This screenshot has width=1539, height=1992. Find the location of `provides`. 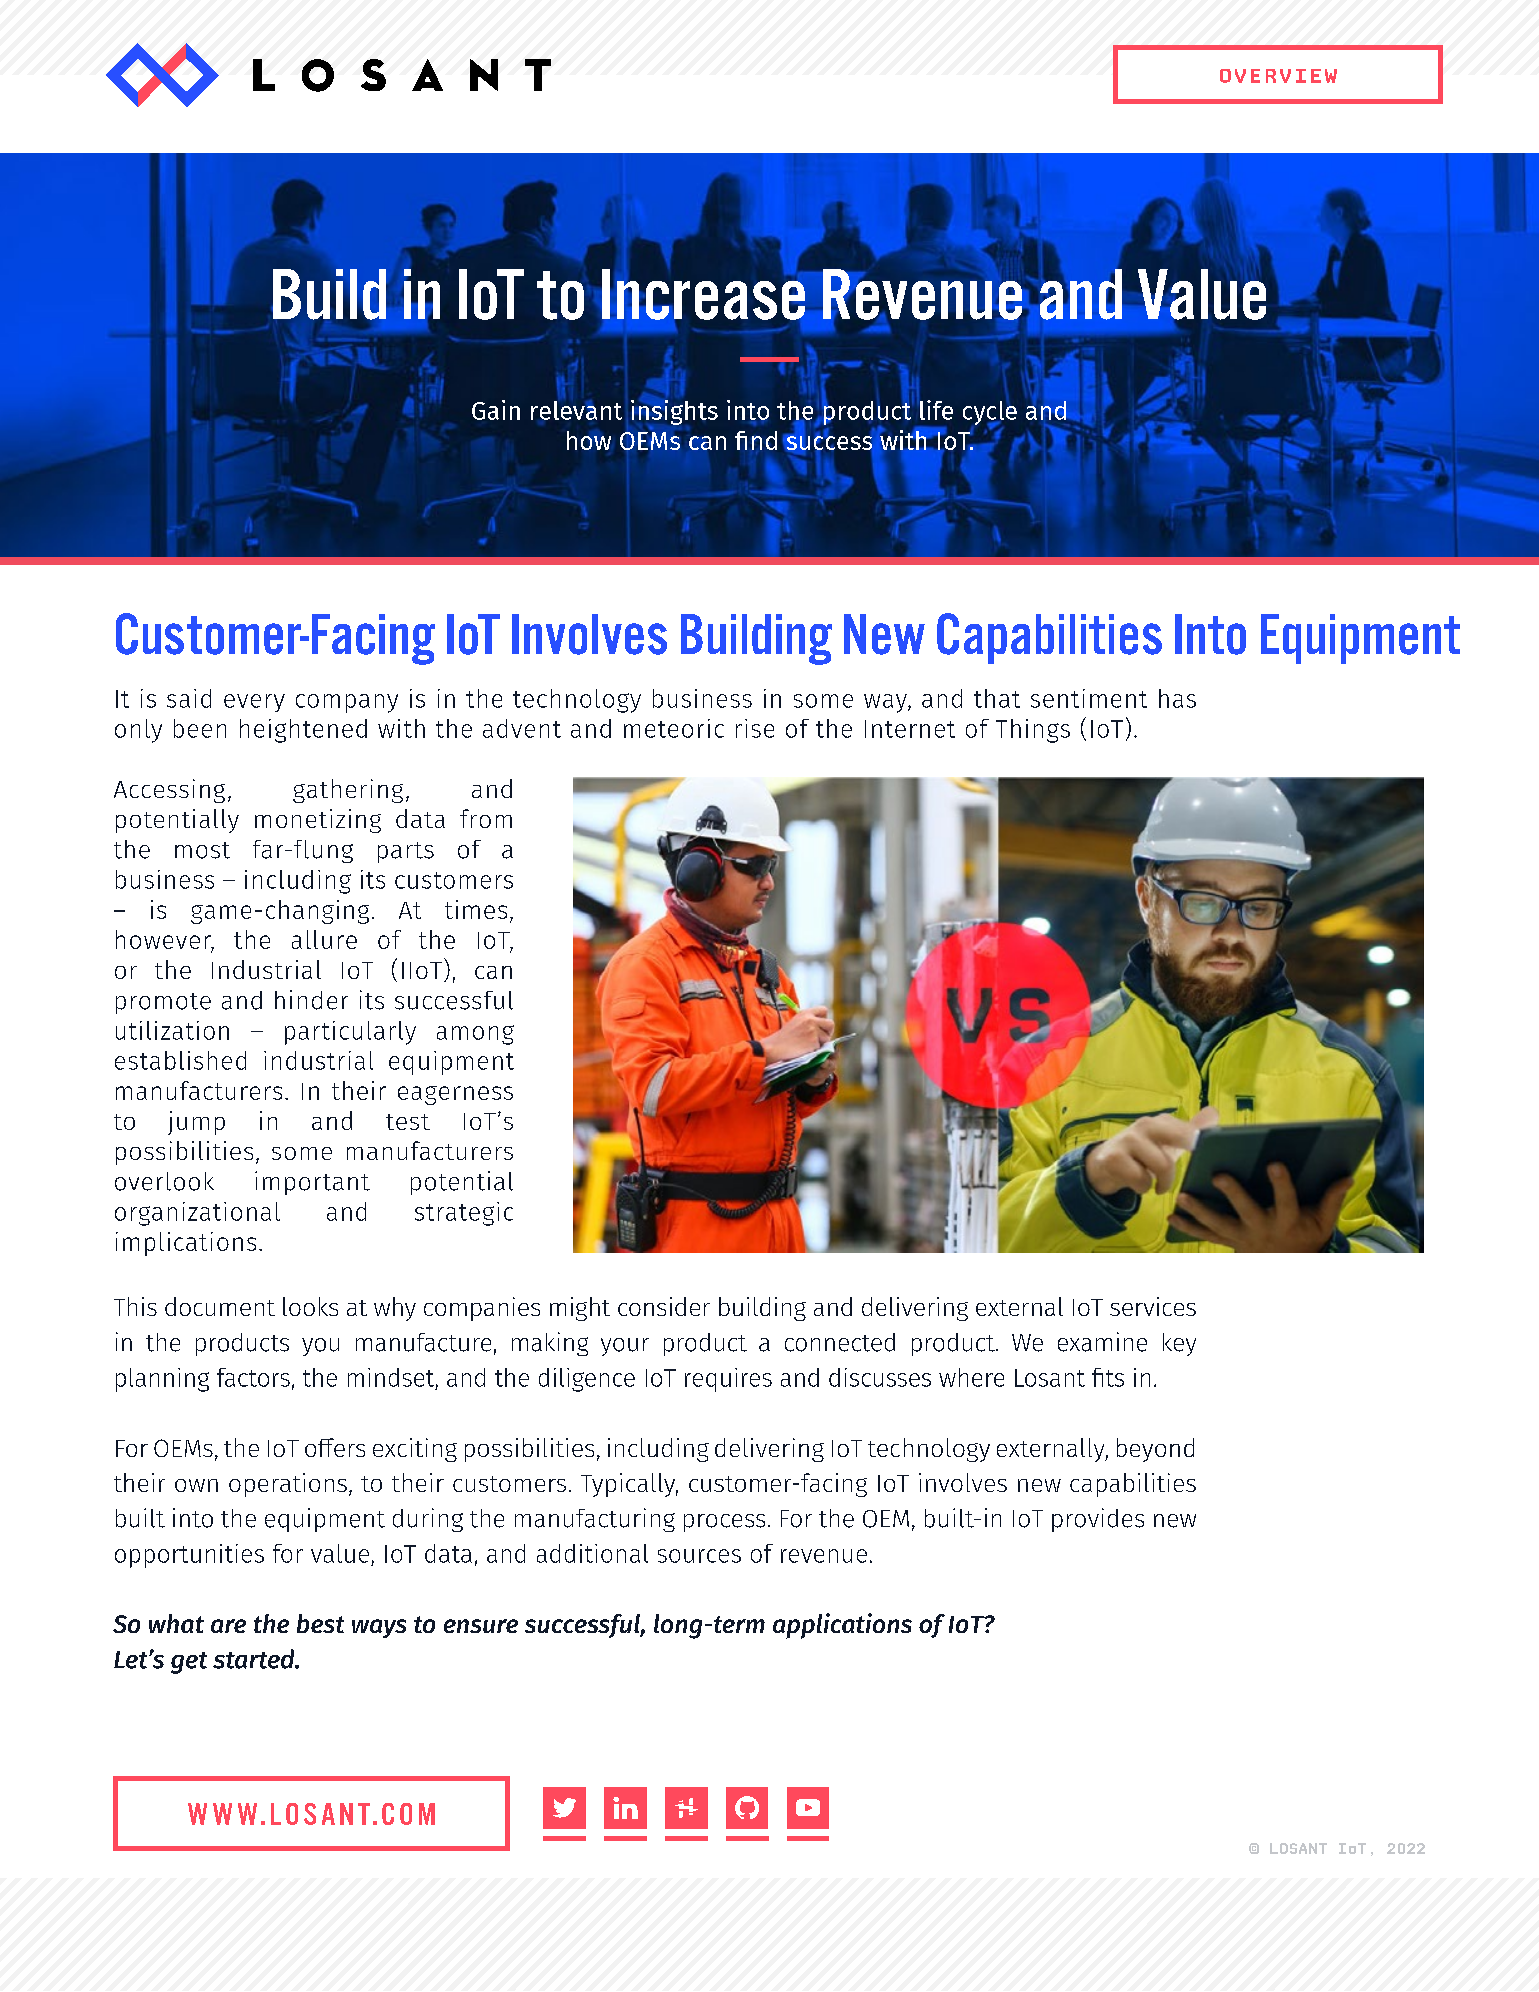

provides is located at coordinates (1098, 1520).
